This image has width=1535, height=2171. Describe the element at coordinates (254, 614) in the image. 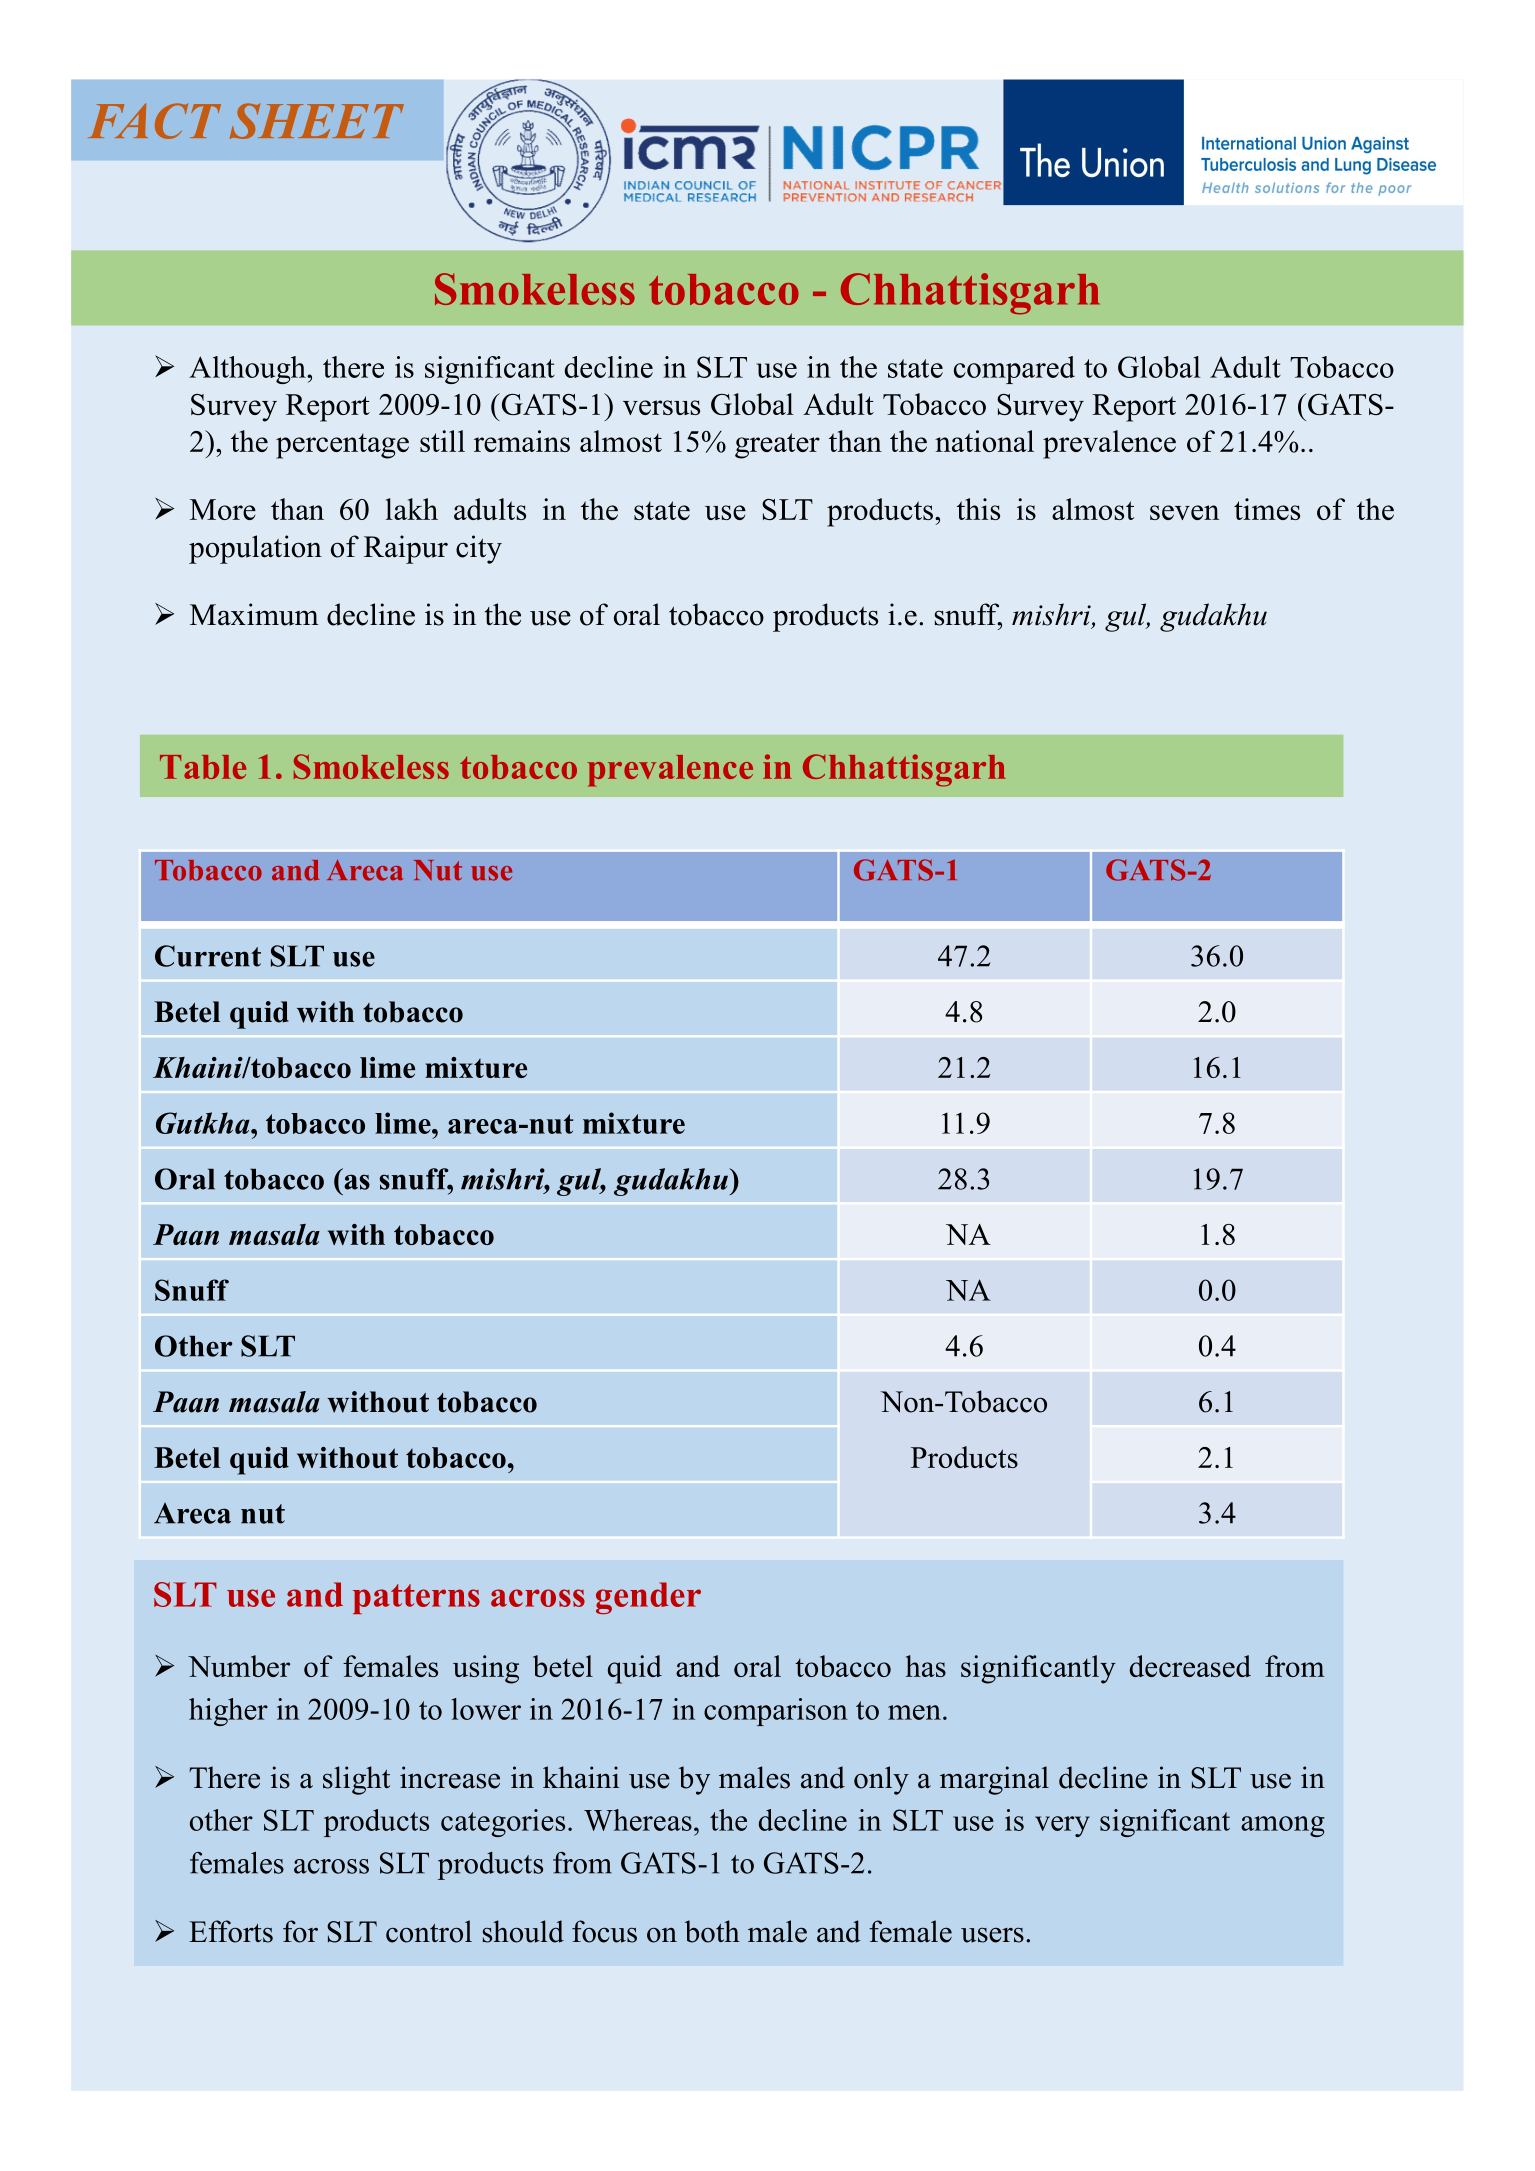

I see `Maximum` at that location.
